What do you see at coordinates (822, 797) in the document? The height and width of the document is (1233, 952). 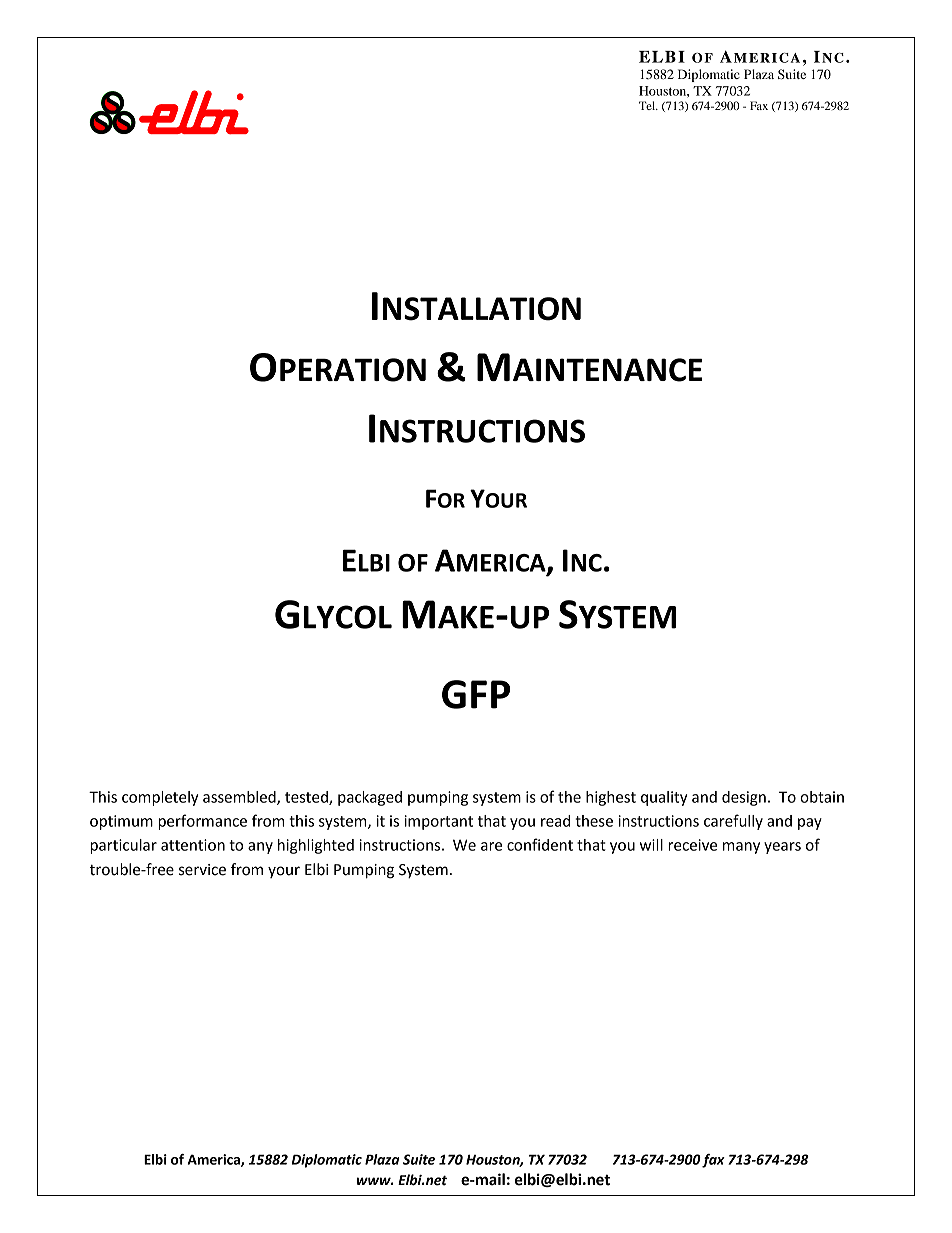 I see `obtain` at bounding box center [822, 797].
